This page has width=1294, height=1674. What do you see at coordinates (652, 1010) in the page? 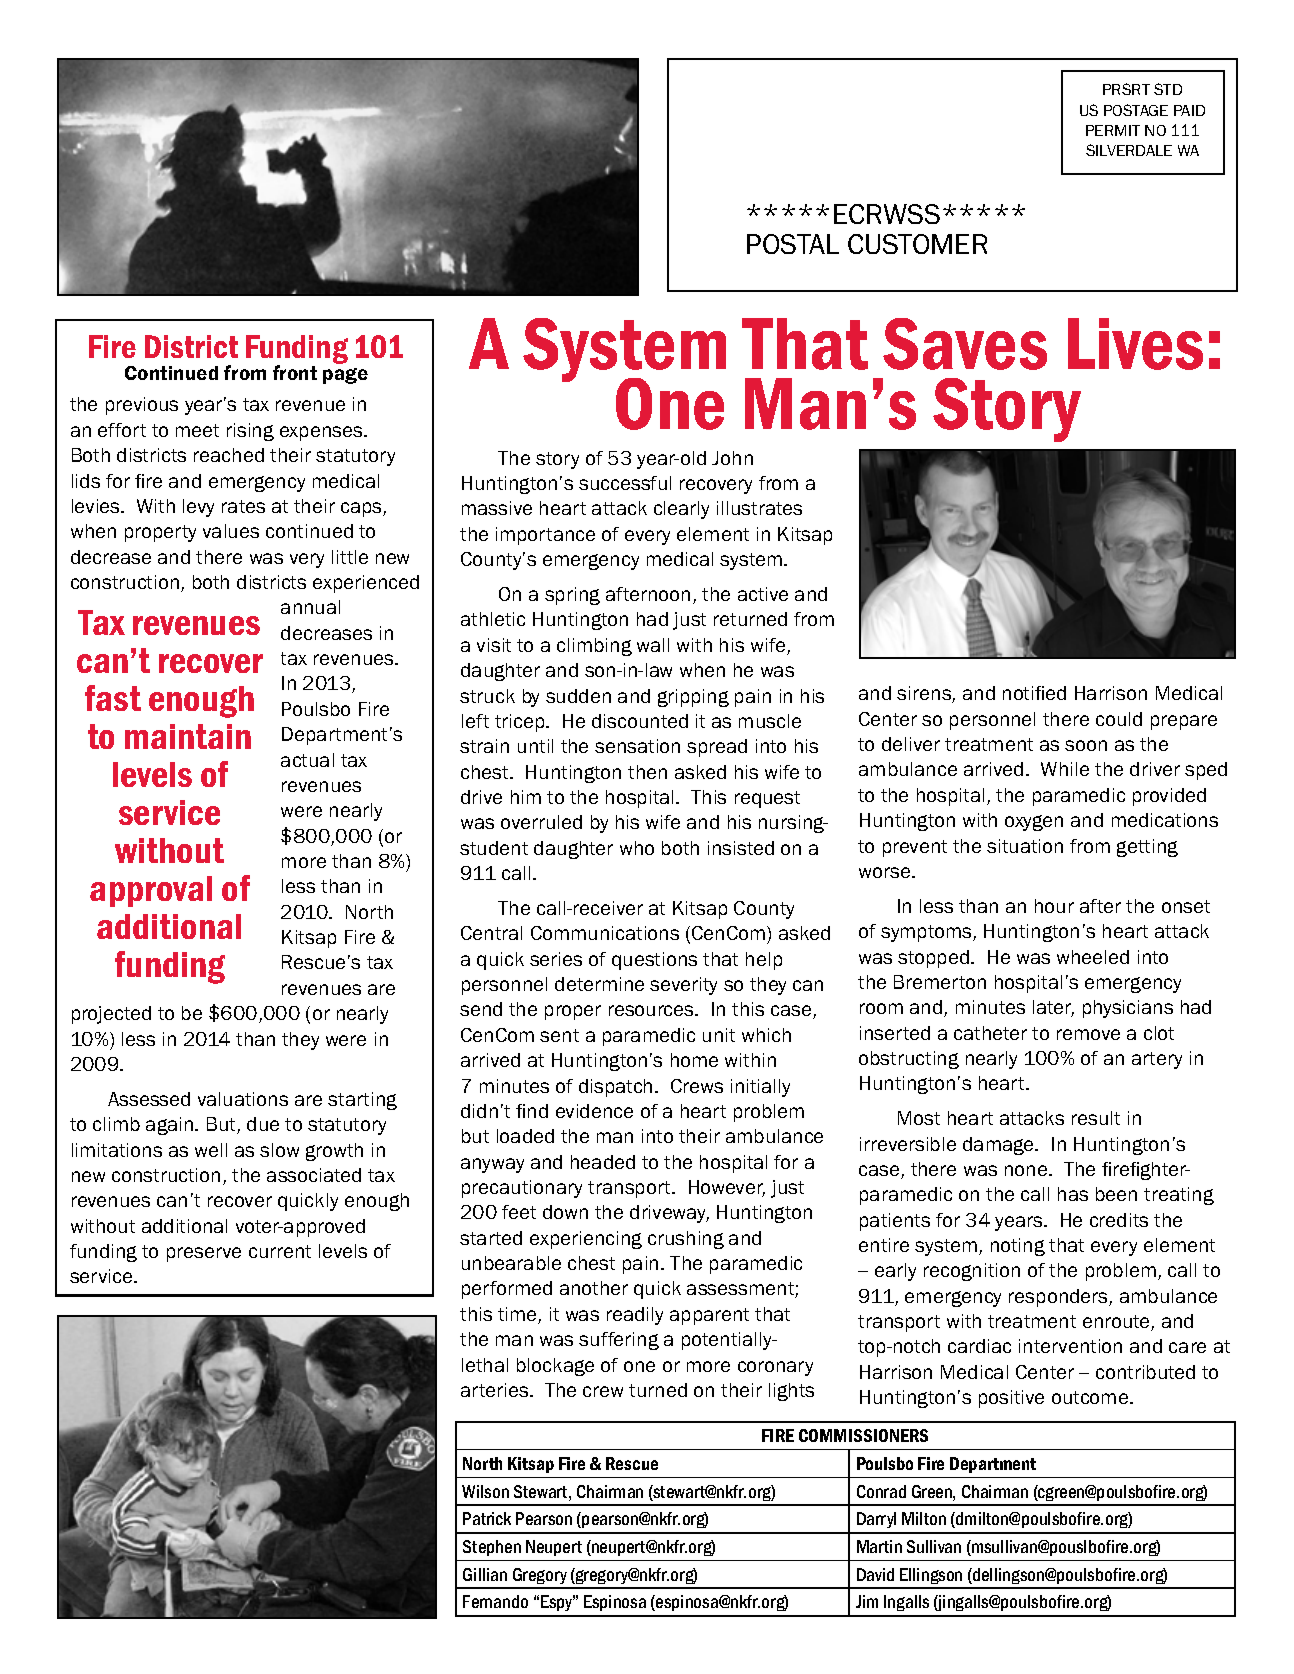
I see `resources` at bounding box center [652, 1010].
